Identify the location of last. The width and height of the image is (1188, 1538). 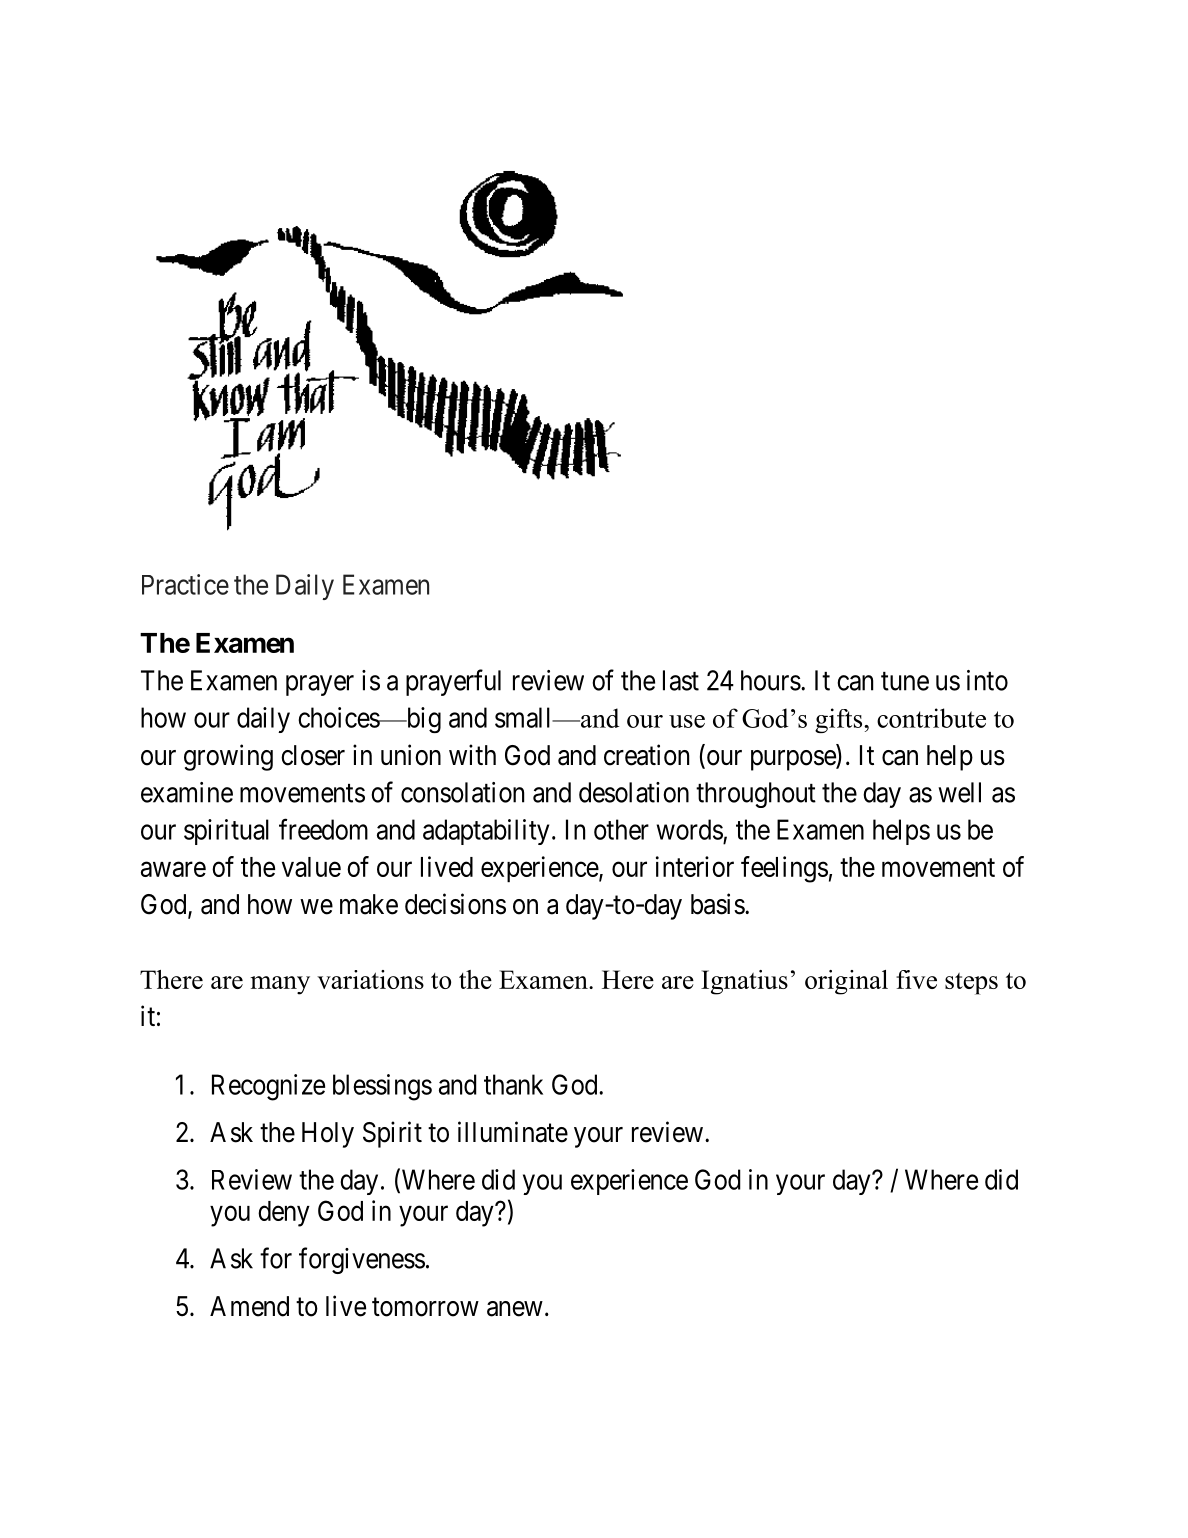
(681, 680).
